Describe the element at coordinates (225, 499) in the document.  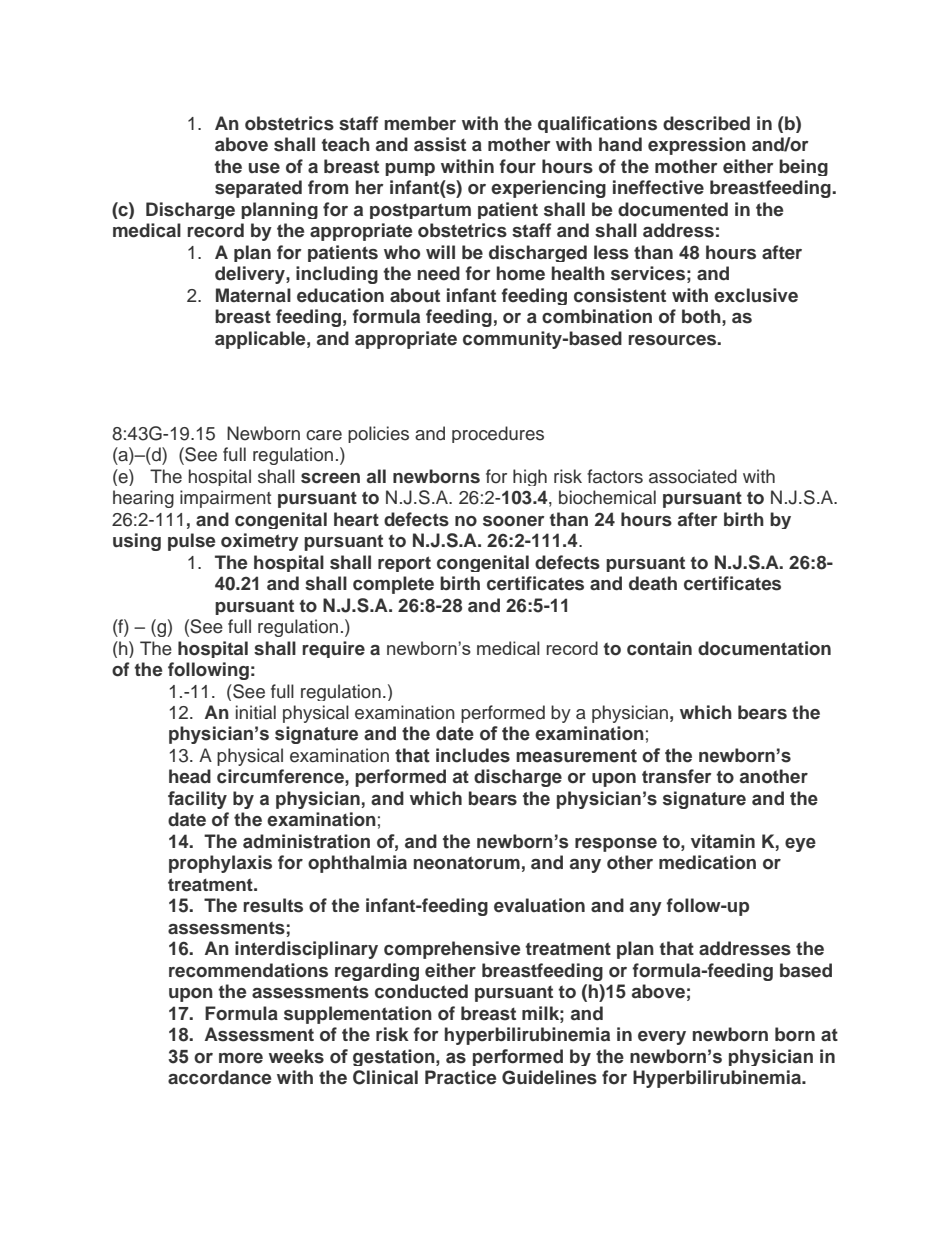
I see `impairment` at that location.
